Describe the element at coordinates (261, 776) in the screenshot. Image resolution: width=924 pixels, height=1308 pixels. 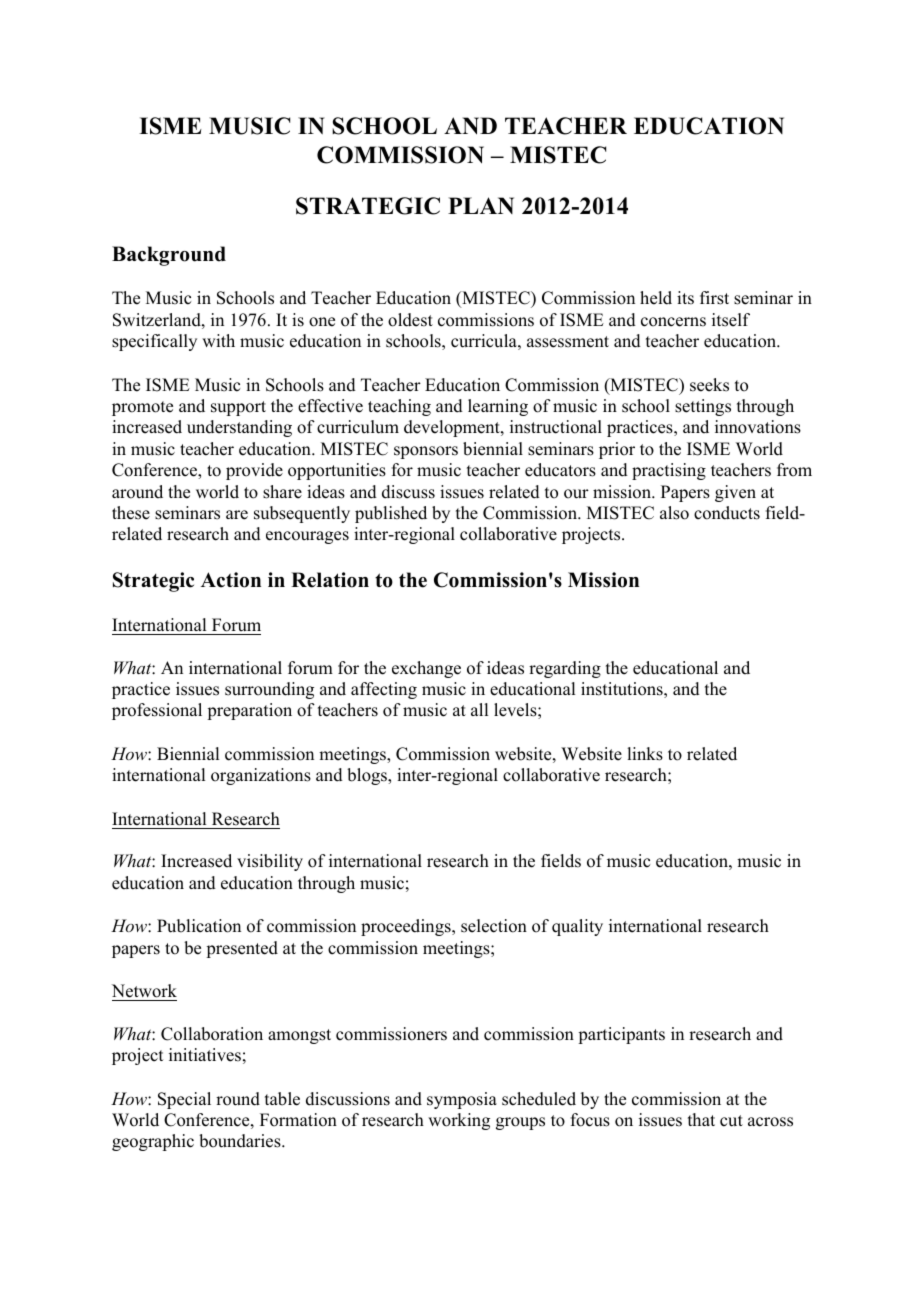
I see `organizations` at that location.
